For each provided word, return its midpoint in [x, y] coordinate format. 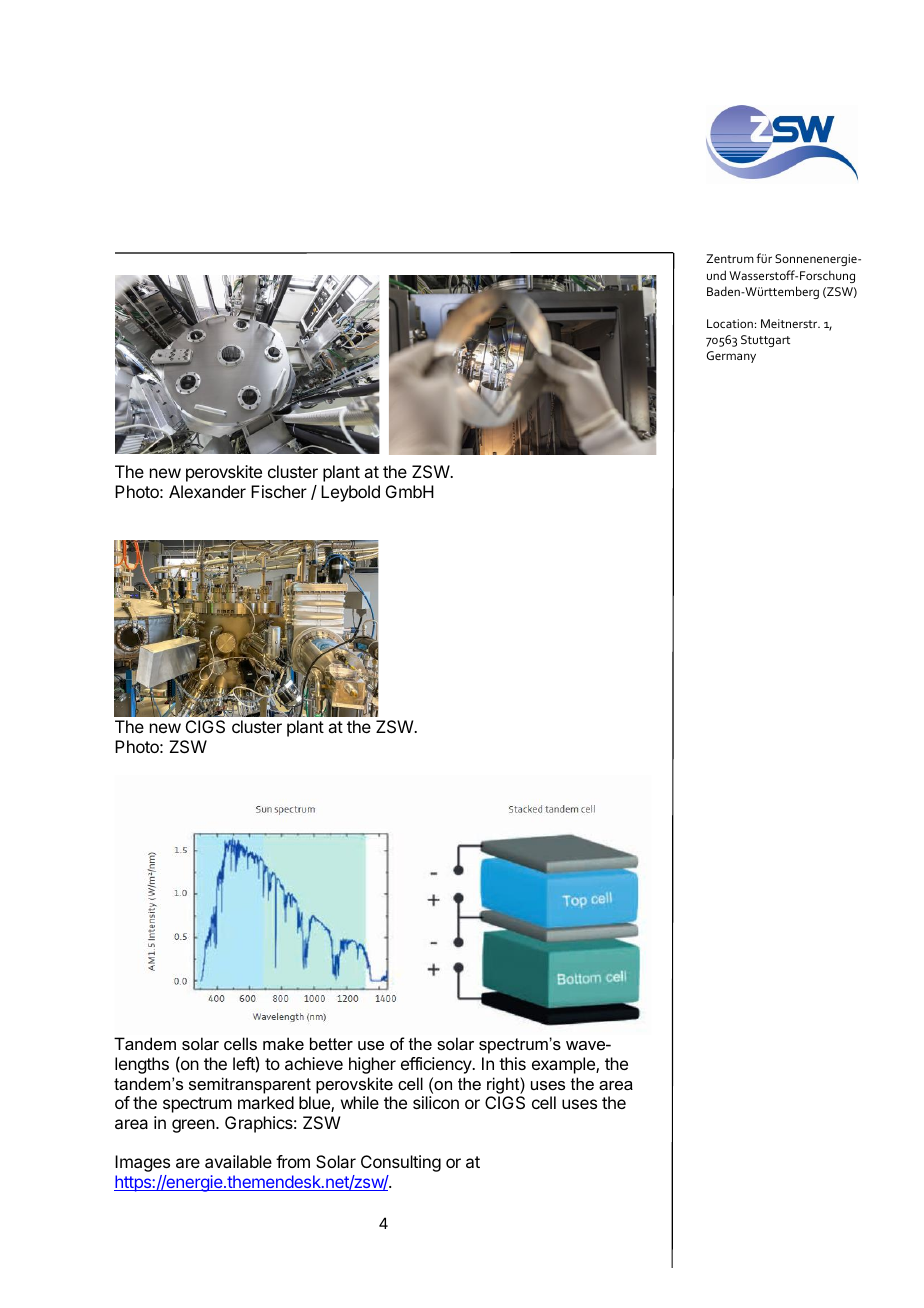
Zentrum [730, 258]
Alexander [207, 491]
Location [730, 323]
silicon [436, 1102]
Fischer [279, 491]
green [194, 1126]
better [331, 1043]
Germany [731, 357]
